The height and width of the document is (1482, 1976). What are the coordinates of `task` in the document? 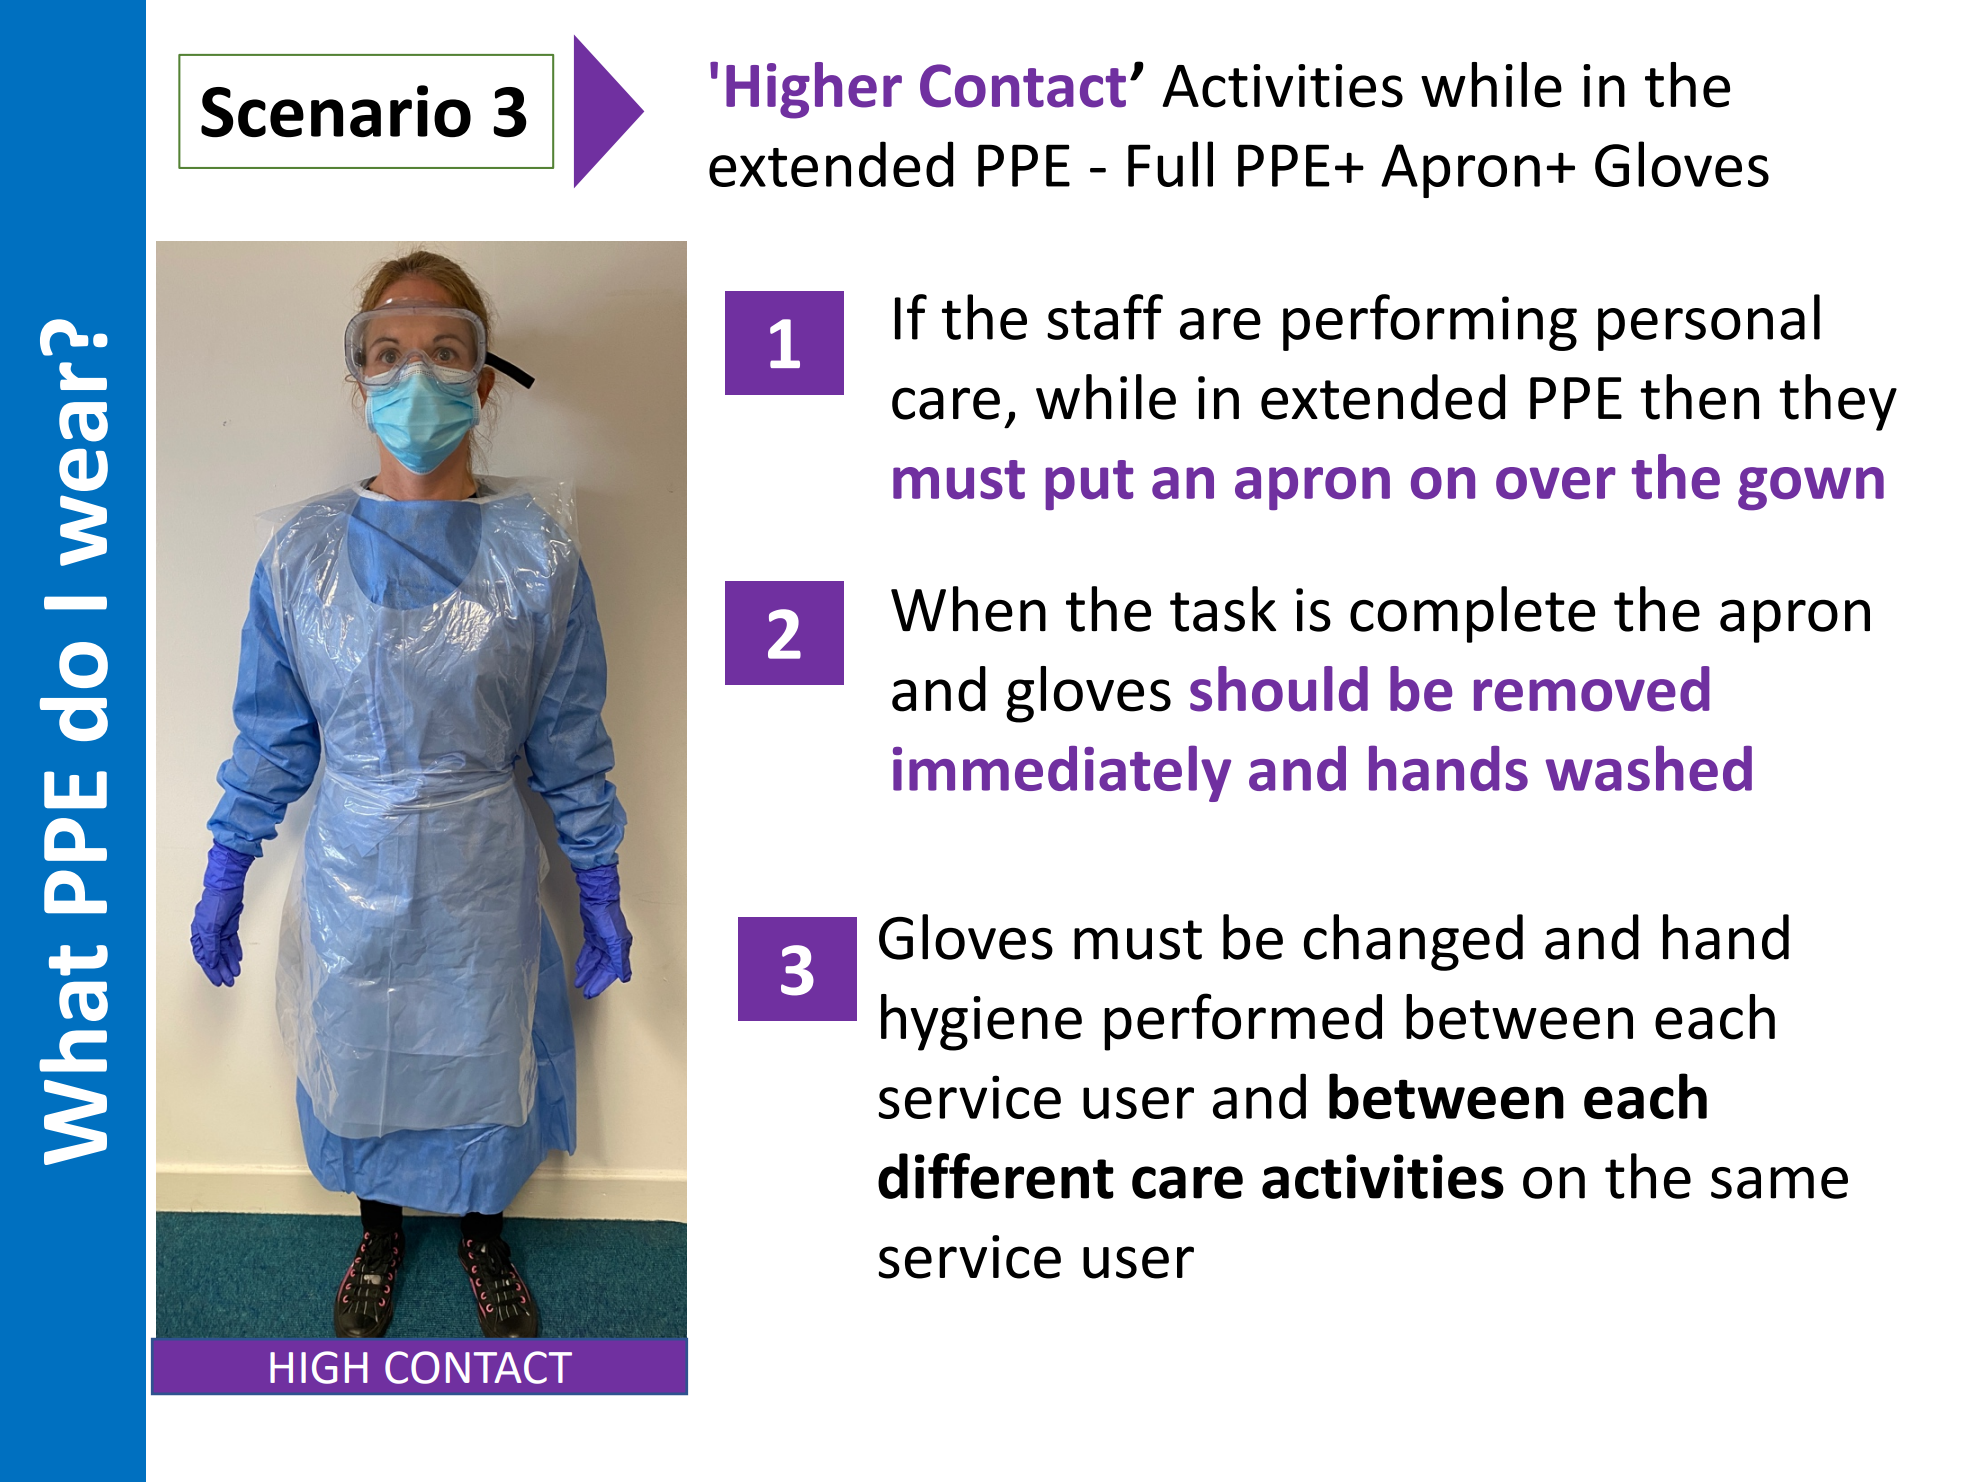 It's located at (1223, 609).
